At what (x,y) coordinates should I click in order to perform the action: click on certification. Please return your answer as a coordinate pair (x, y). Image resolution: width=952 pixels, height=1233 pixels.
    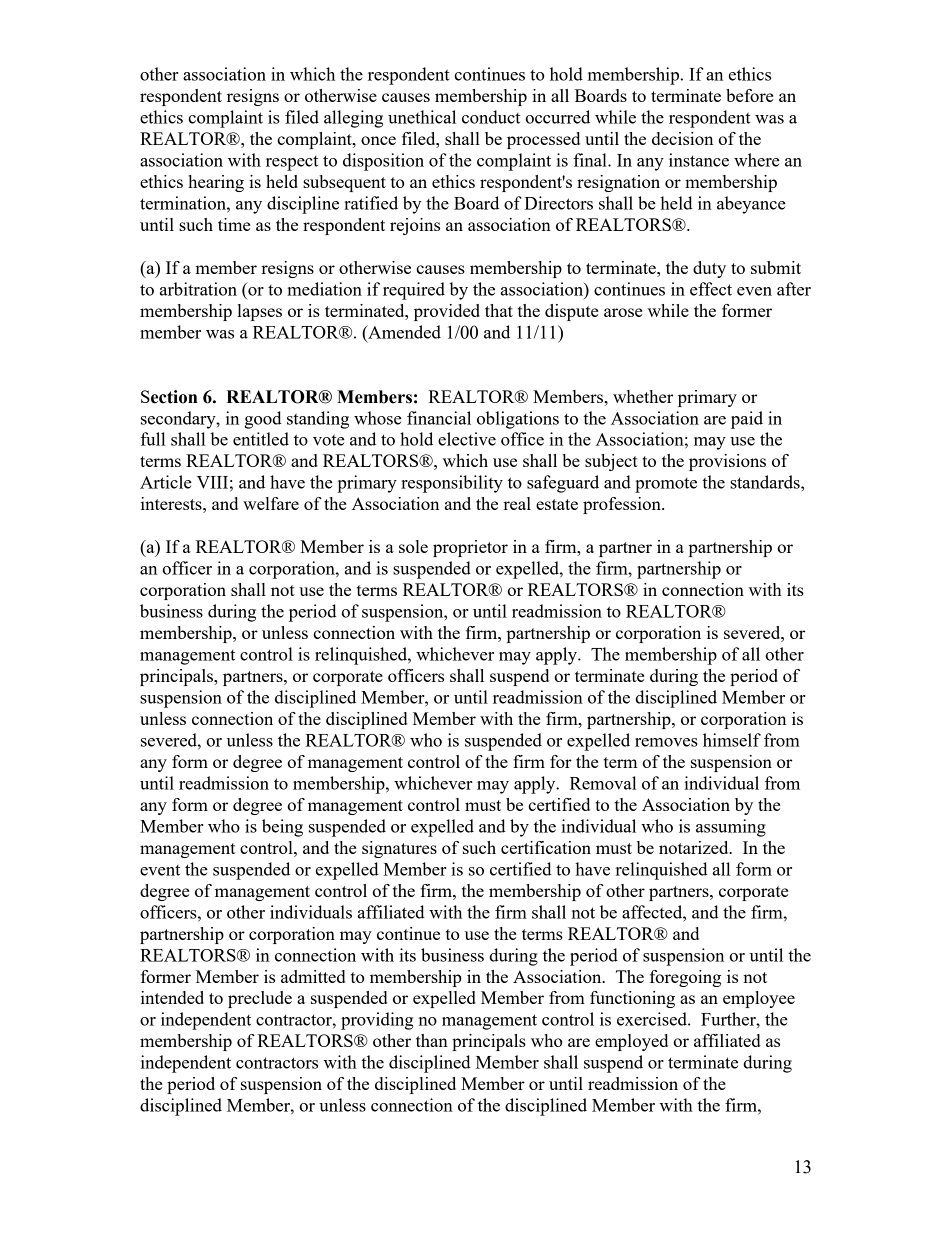
    Looking at the image, I should click on (546, 847).
